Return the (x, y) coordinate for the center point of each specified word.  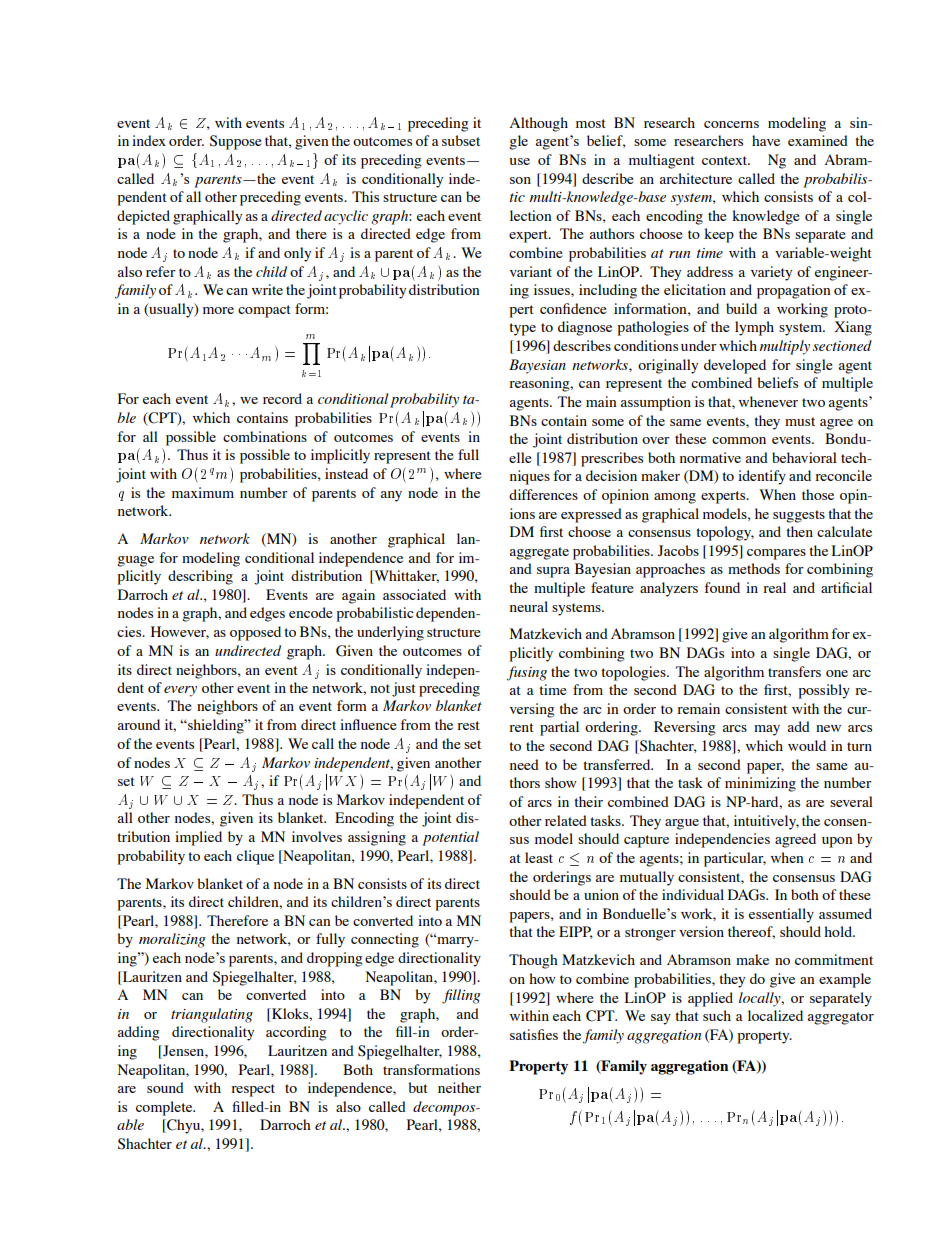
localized (775, 1015)
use (520, 161)
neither (459, 1087)
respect (253, 1090)
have (766, 140)
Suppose (236, 142)
